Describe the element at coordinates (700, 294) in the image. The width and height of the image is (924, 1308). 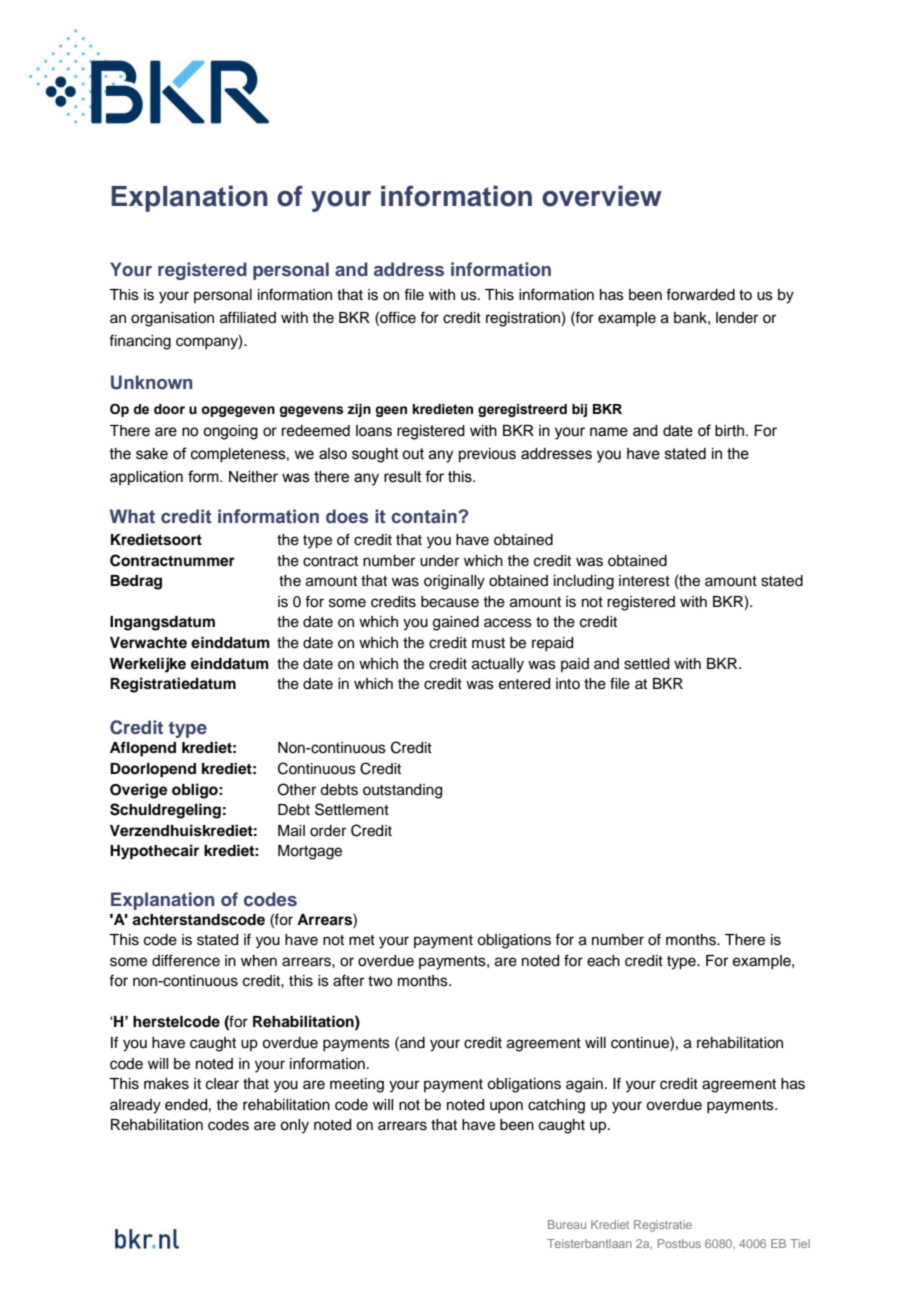
I see `forwarded` at that location.
